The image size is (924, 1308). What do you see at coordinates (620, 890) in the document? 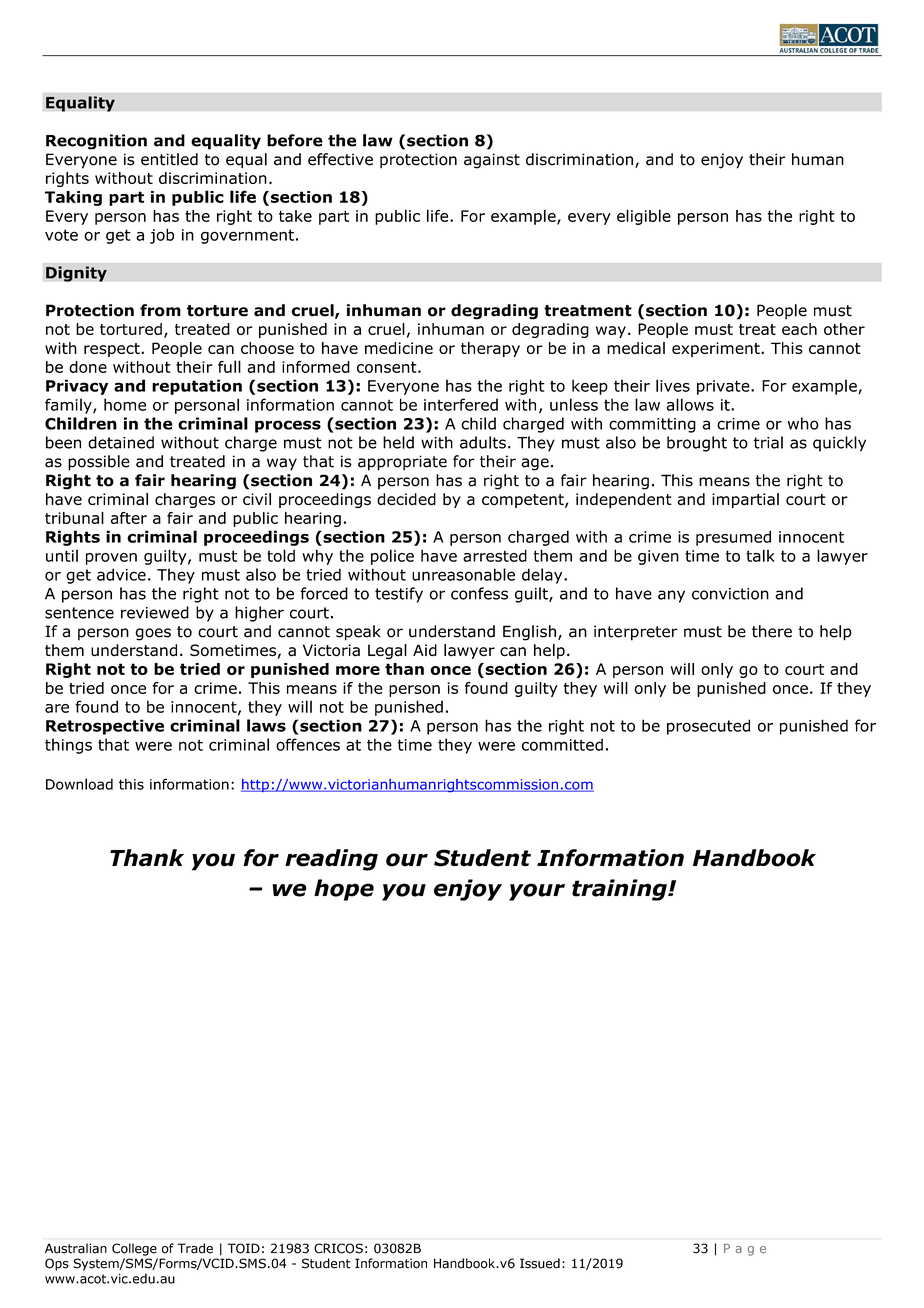
I see `training` at bounding box center [620, 890].
